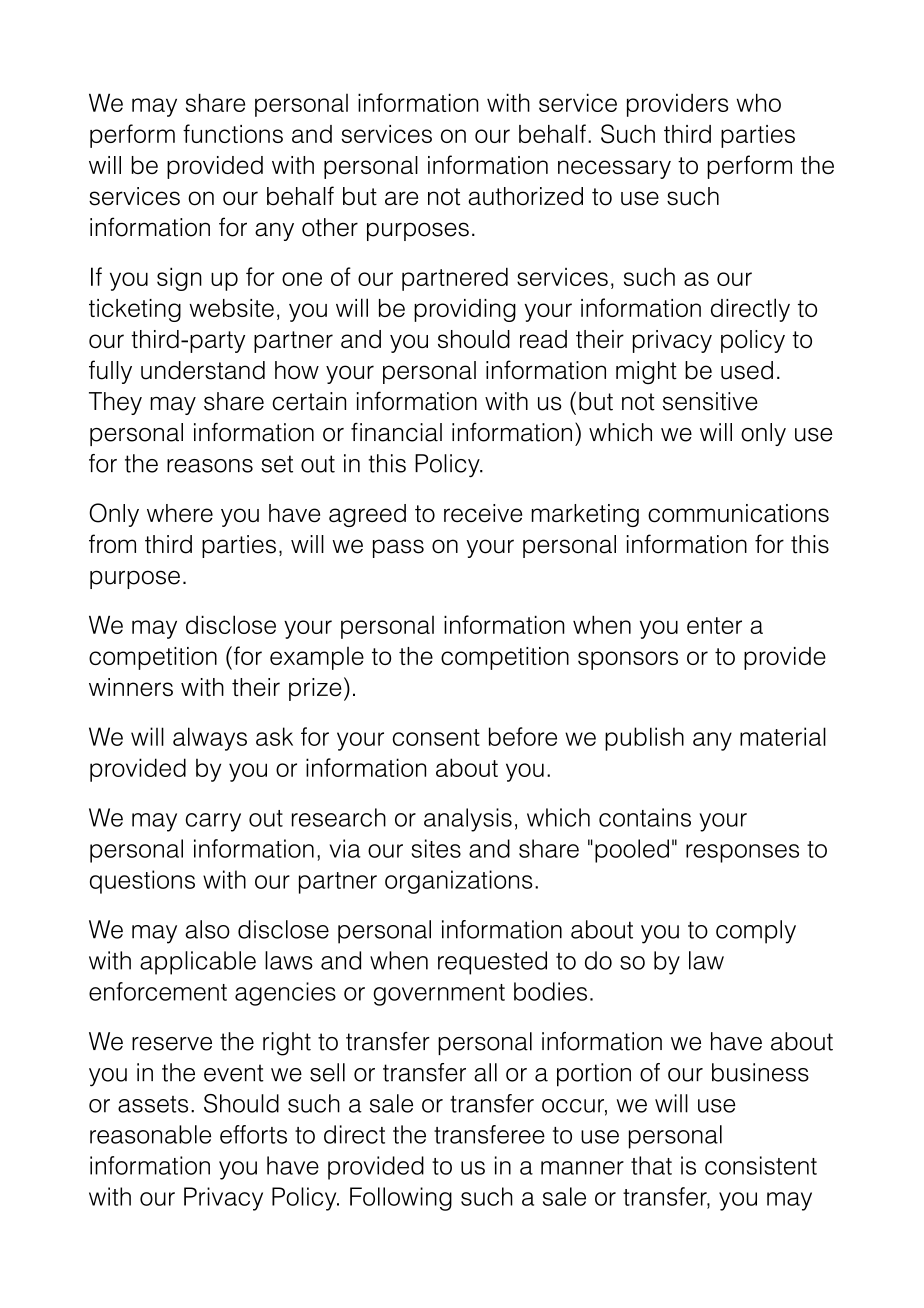 The image size is (924, 1308). What do you see at coordinates (401, 1199) in the document?
I see `Following` at bounding box center [401, 1199].
